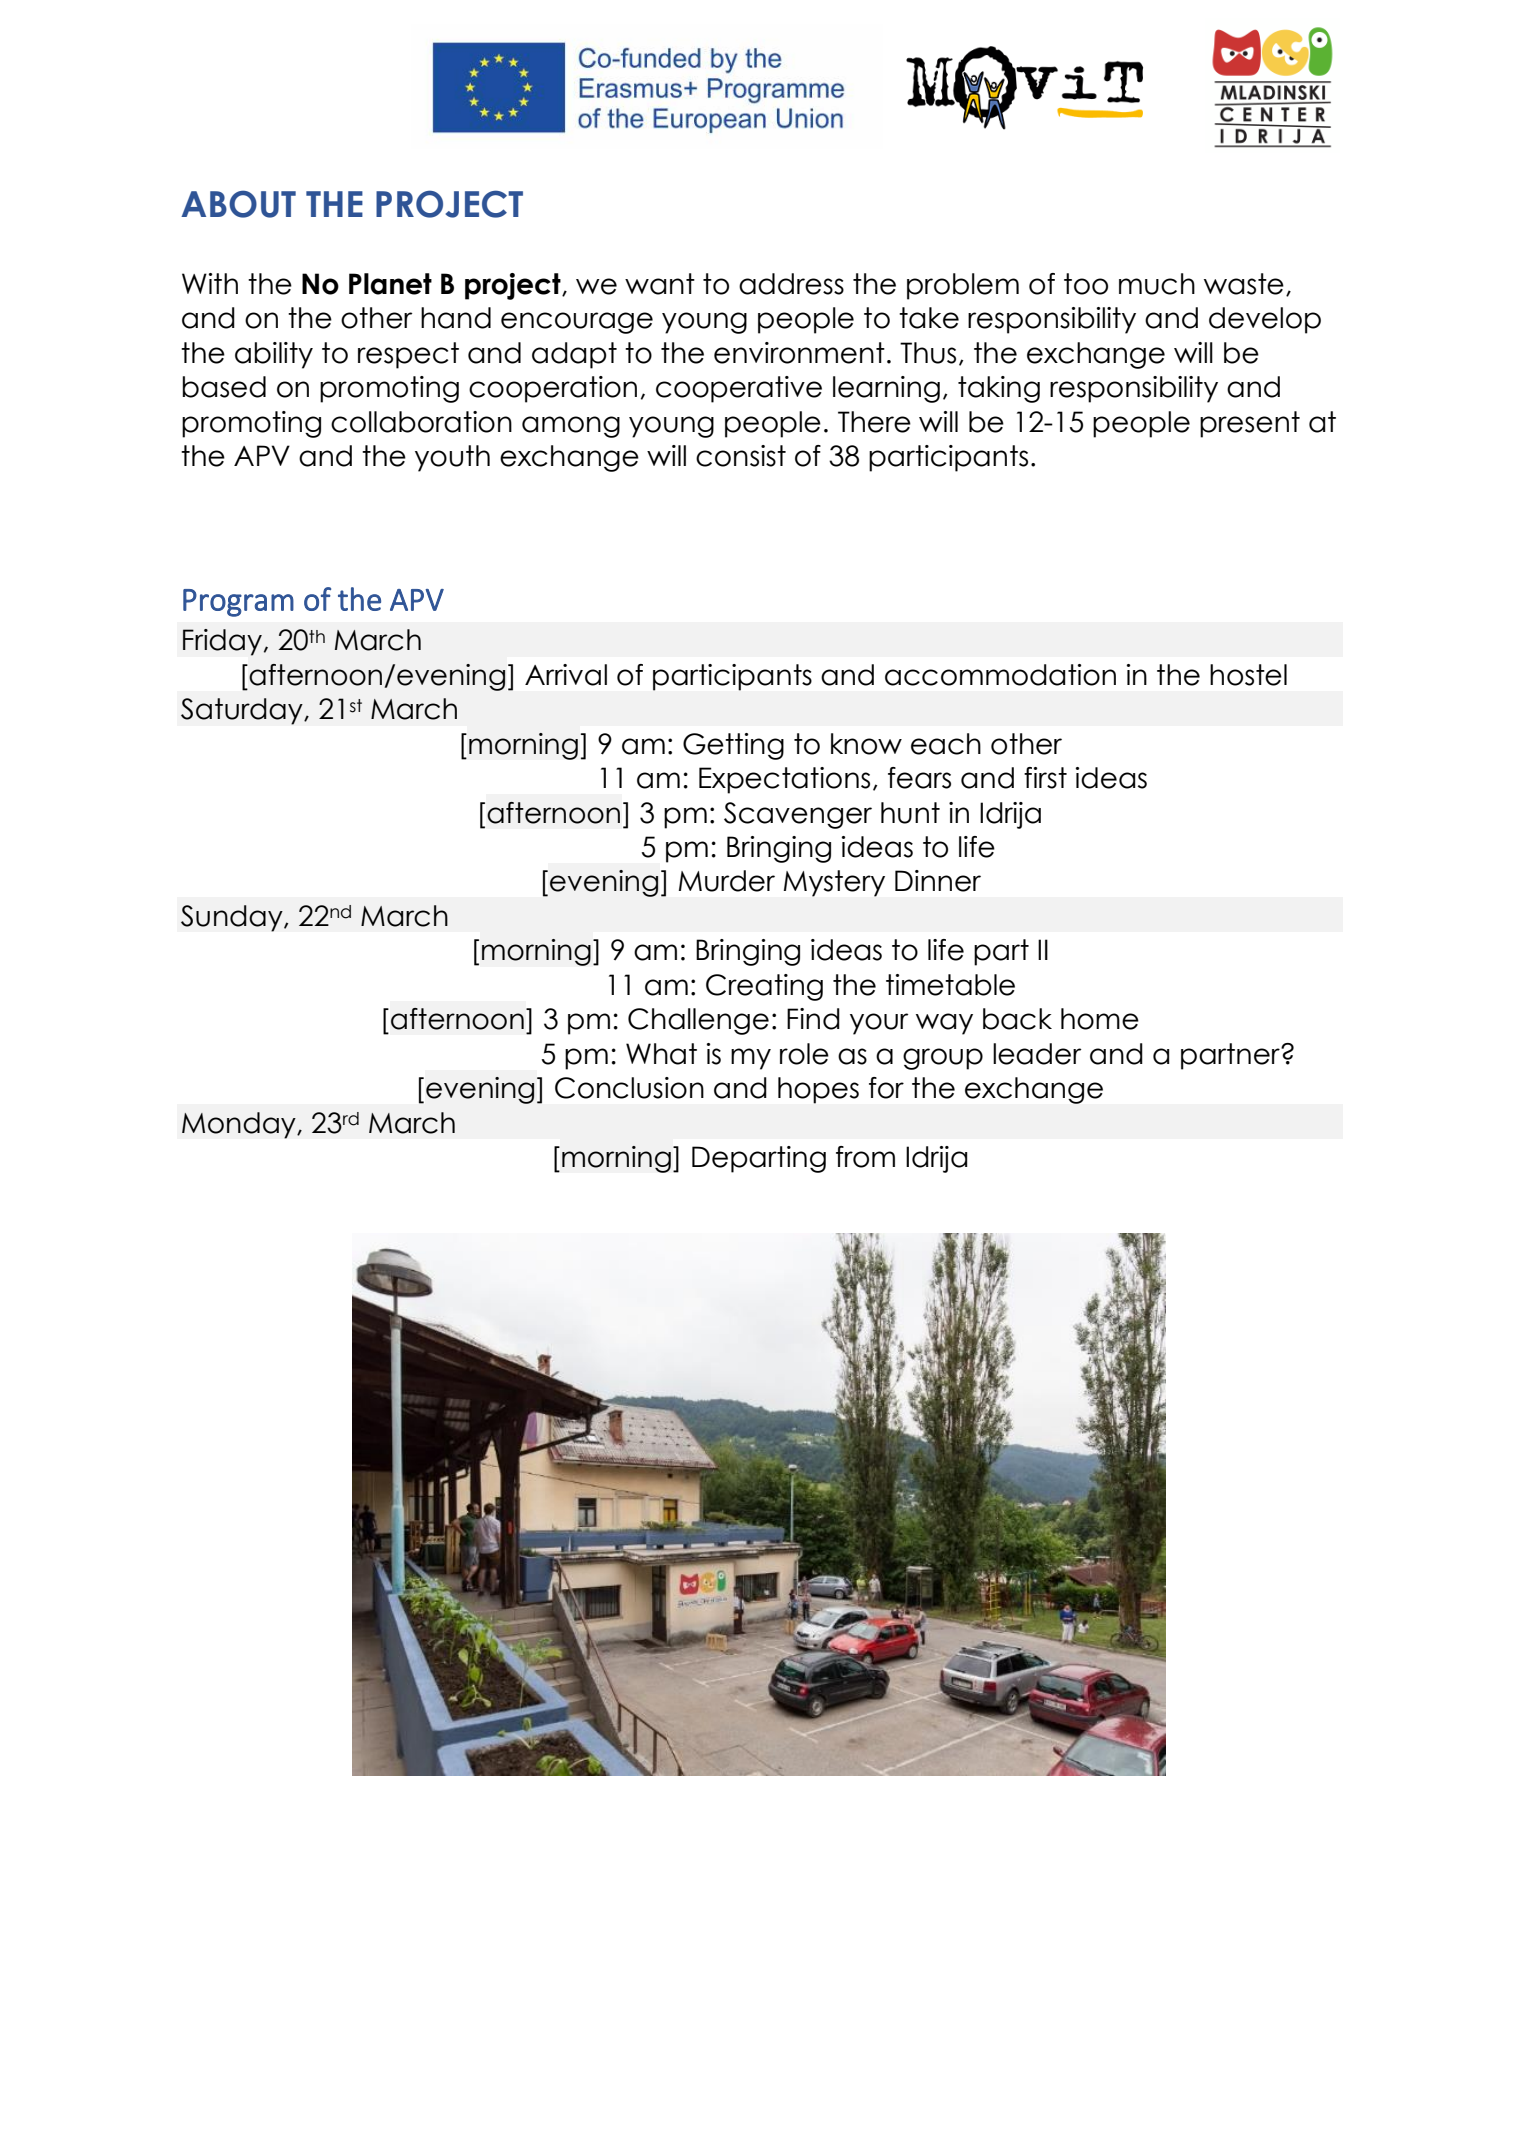 This document has width=1520, height=2149. Describe the element at coordinates (741, 456) in the document. I see `consist` at that location.
